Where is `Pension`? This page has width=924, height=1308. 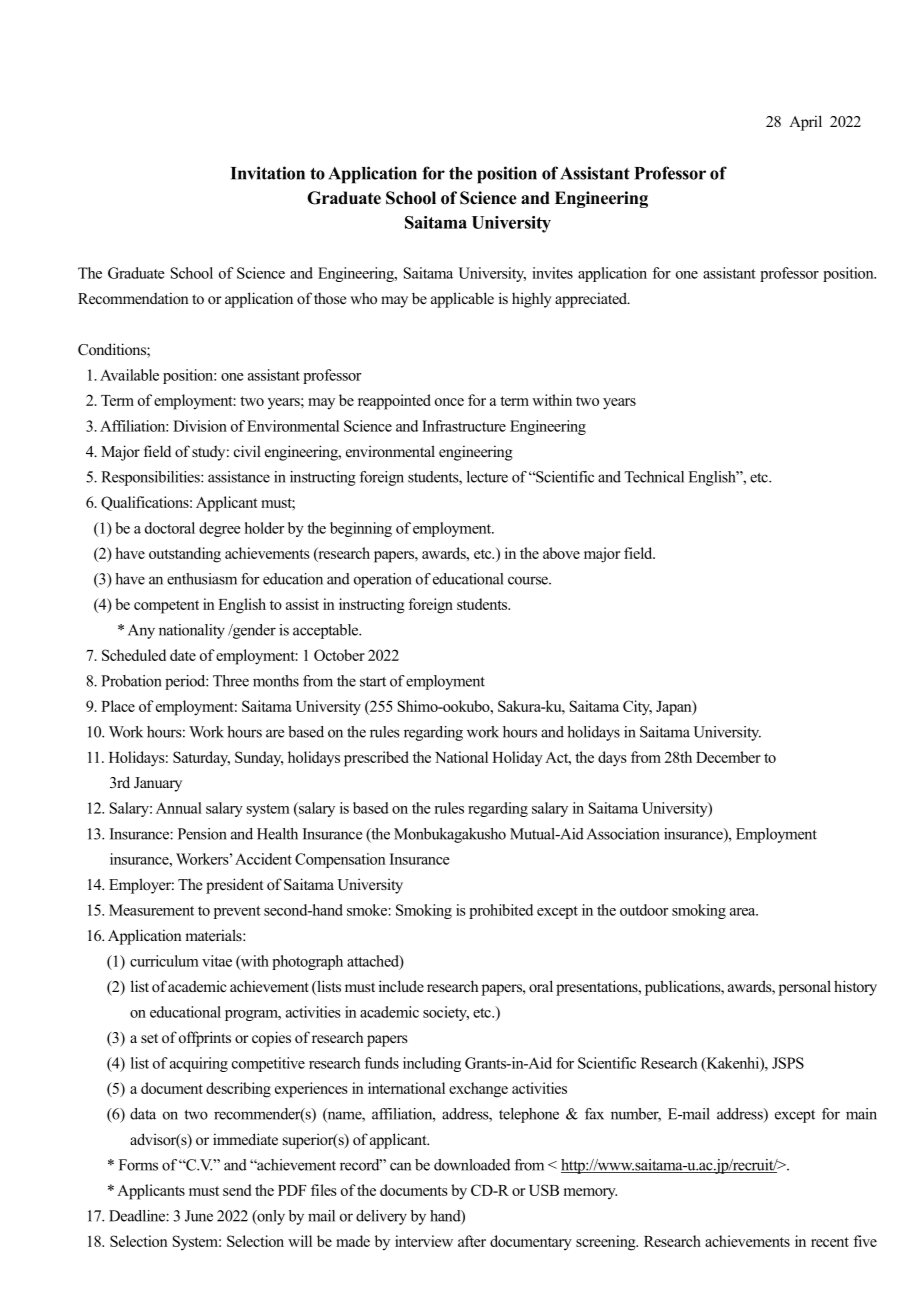 Pension is located at coordinates (202, 834).
